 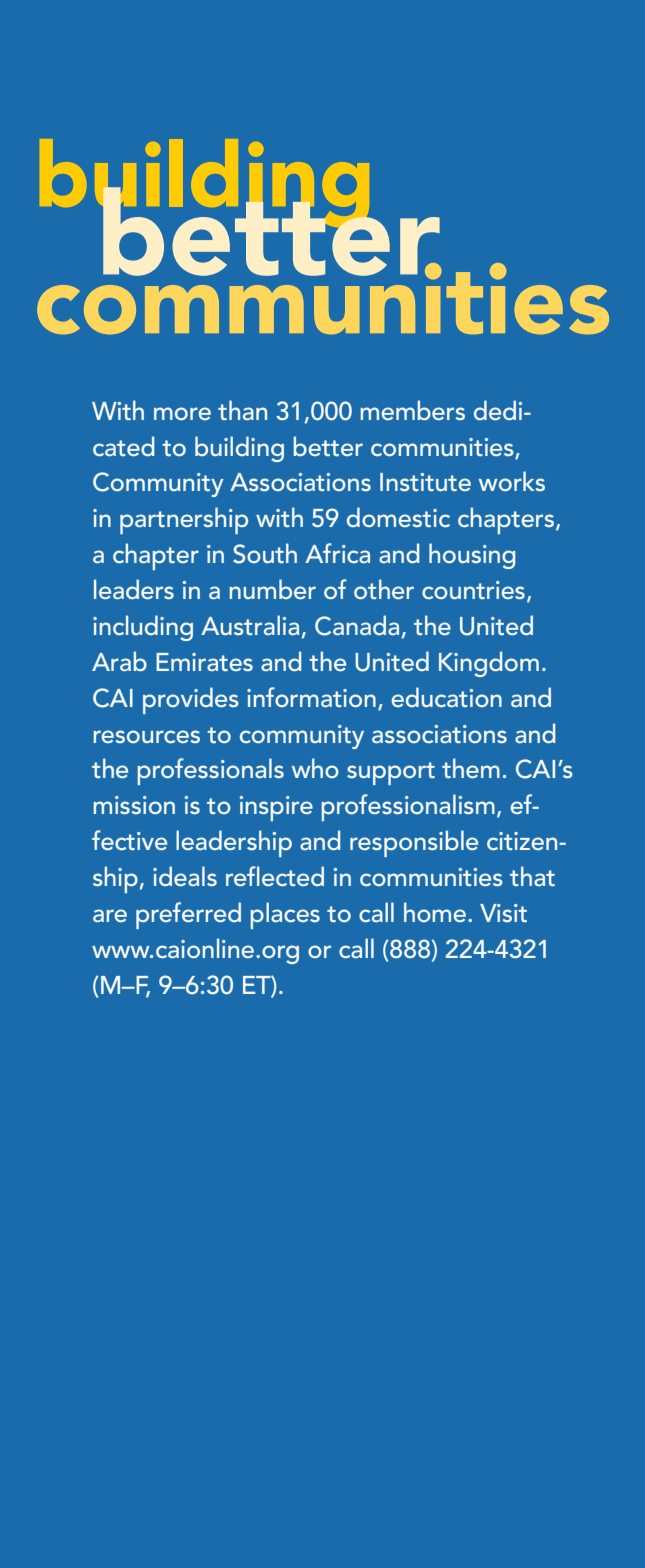 I want to click on preferred, so click(x=188, y=915).
